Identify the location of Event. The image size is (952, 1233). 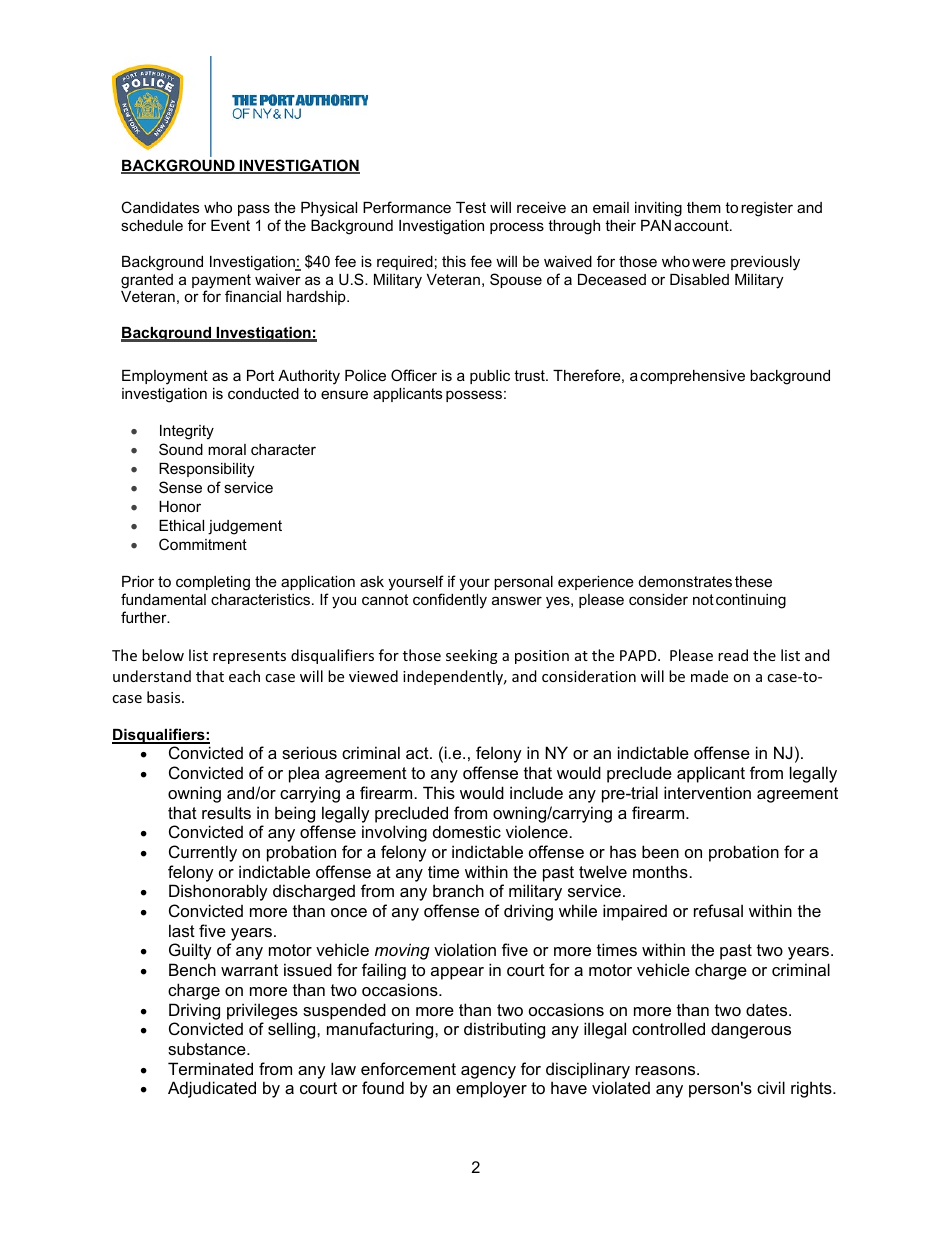
(230, 225).
